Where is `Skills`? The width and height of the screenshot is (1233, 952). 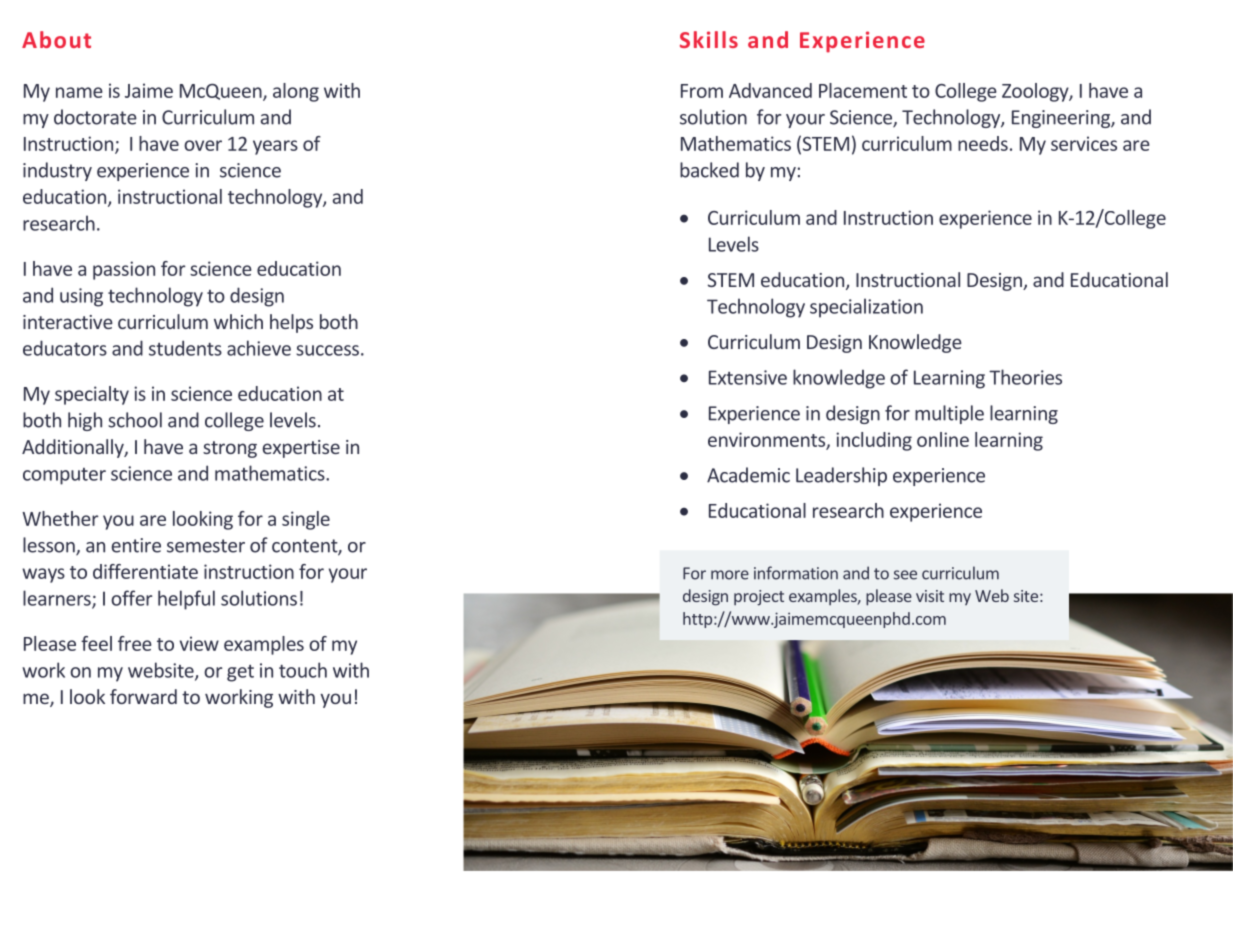 Skills is located at coordinates (709, 39).
